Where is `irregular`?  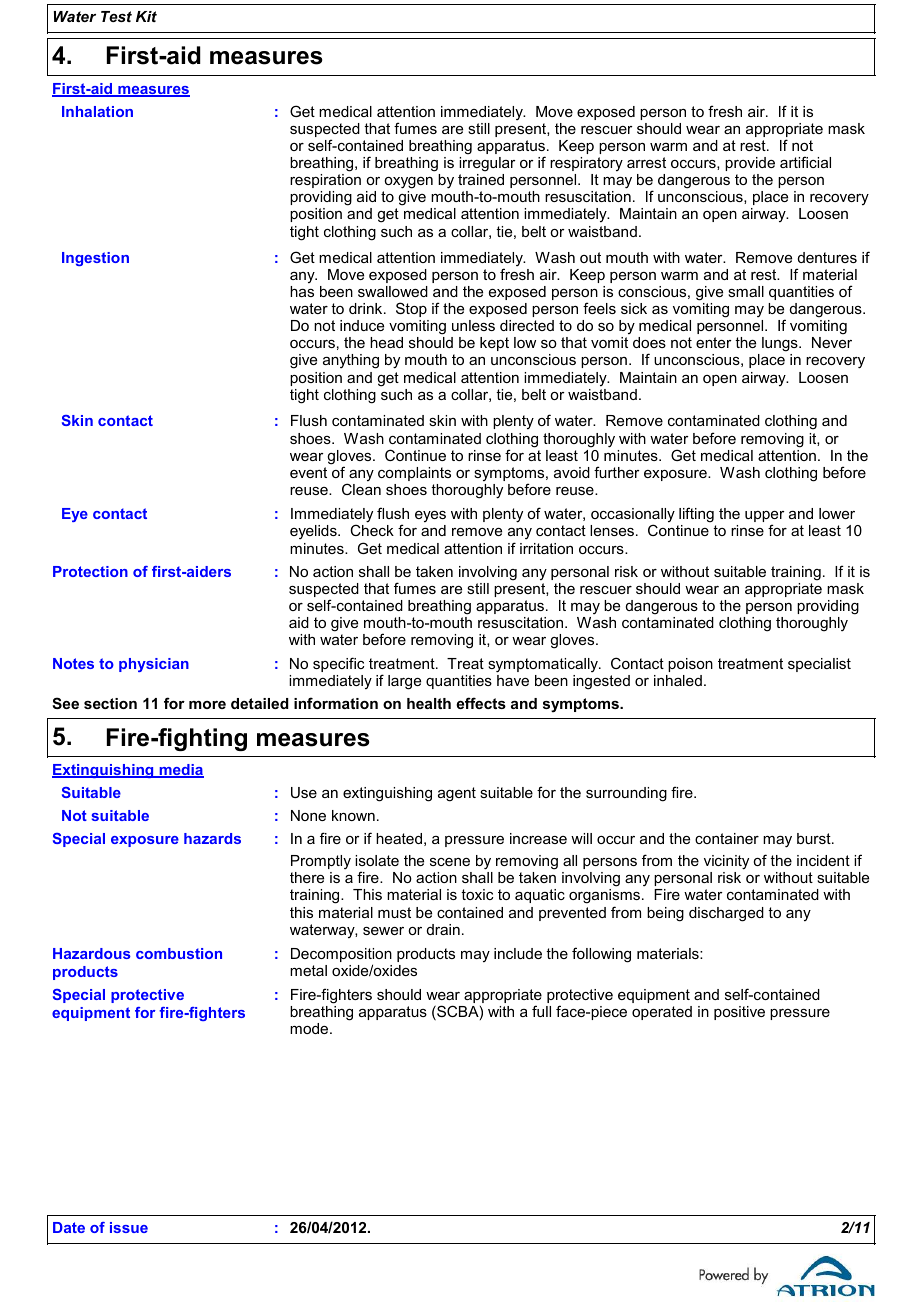
irregular is located at coordinates (487, 164).
